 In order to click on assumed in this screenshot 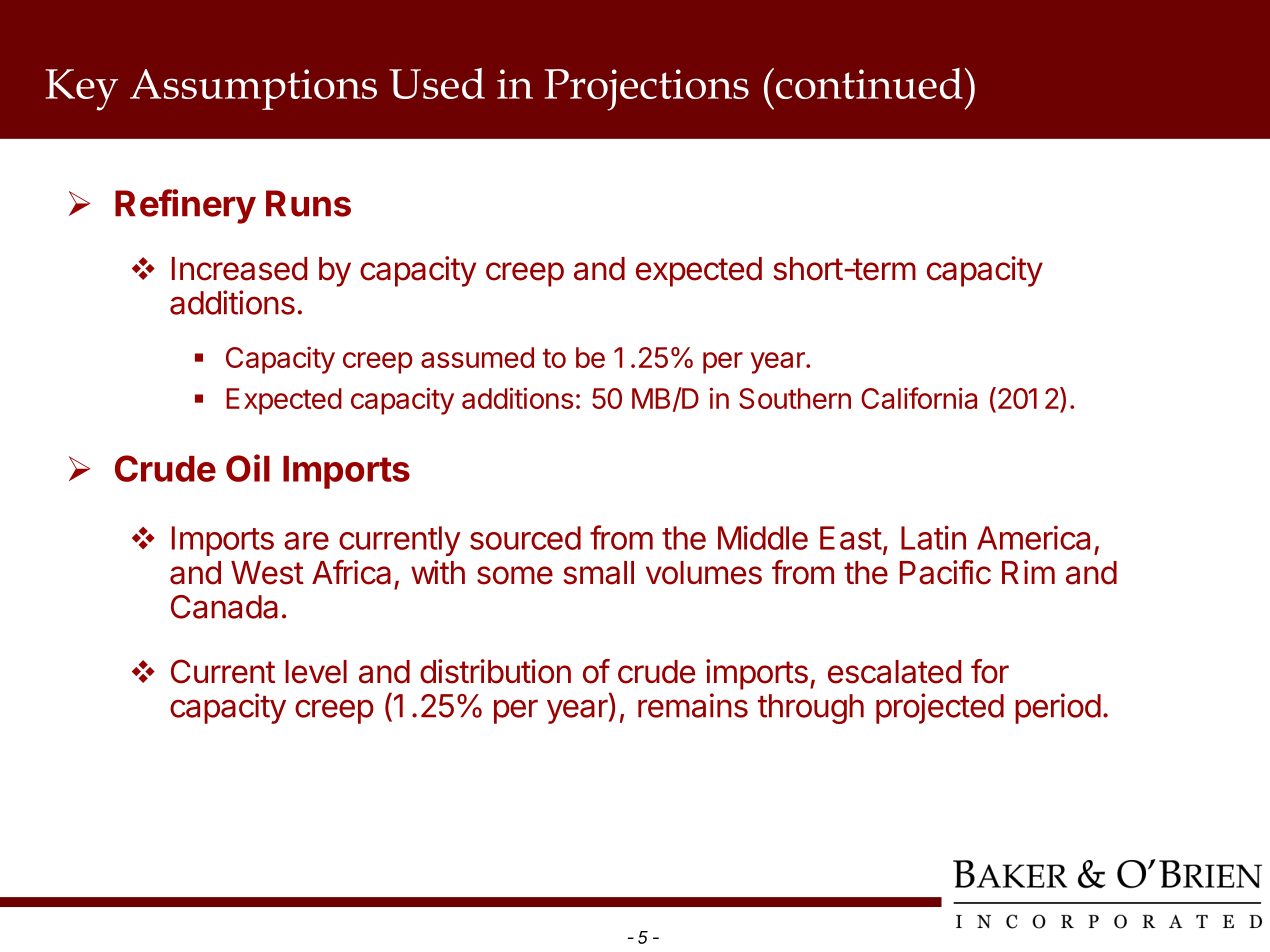, I will do `click(477, 357)`.
